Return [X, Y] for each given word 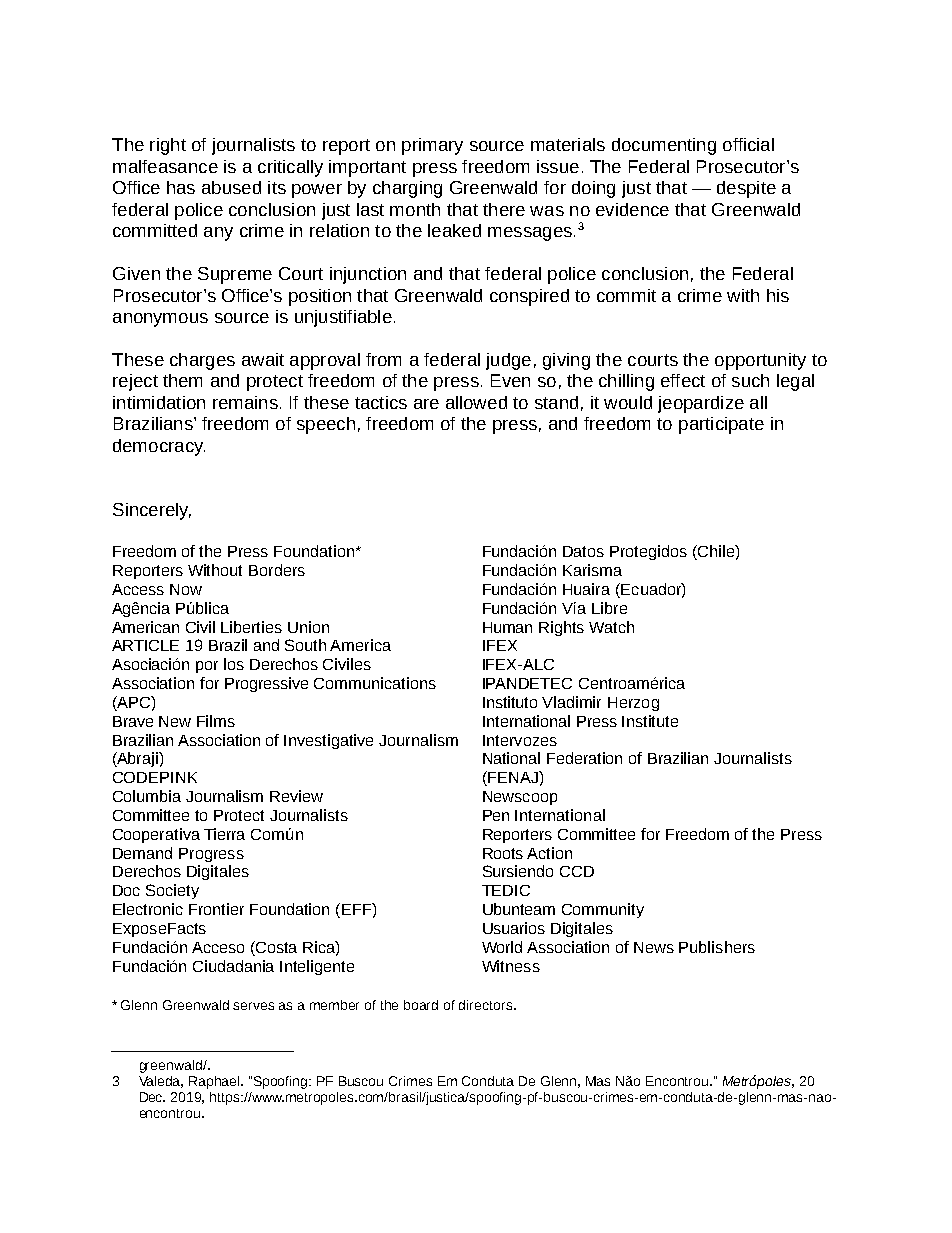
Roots [503, 853]
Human [507, 627]
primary [432, 146]
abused [231, 187]
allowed [476, 402]
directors [487, 1005]
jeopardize [701, 404]
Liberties [251, 627]
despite [746, 189]
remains [245, 402]
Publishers [717, 947]
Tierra [224, 834]
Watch [611, 627]
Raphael [216, 1082]
